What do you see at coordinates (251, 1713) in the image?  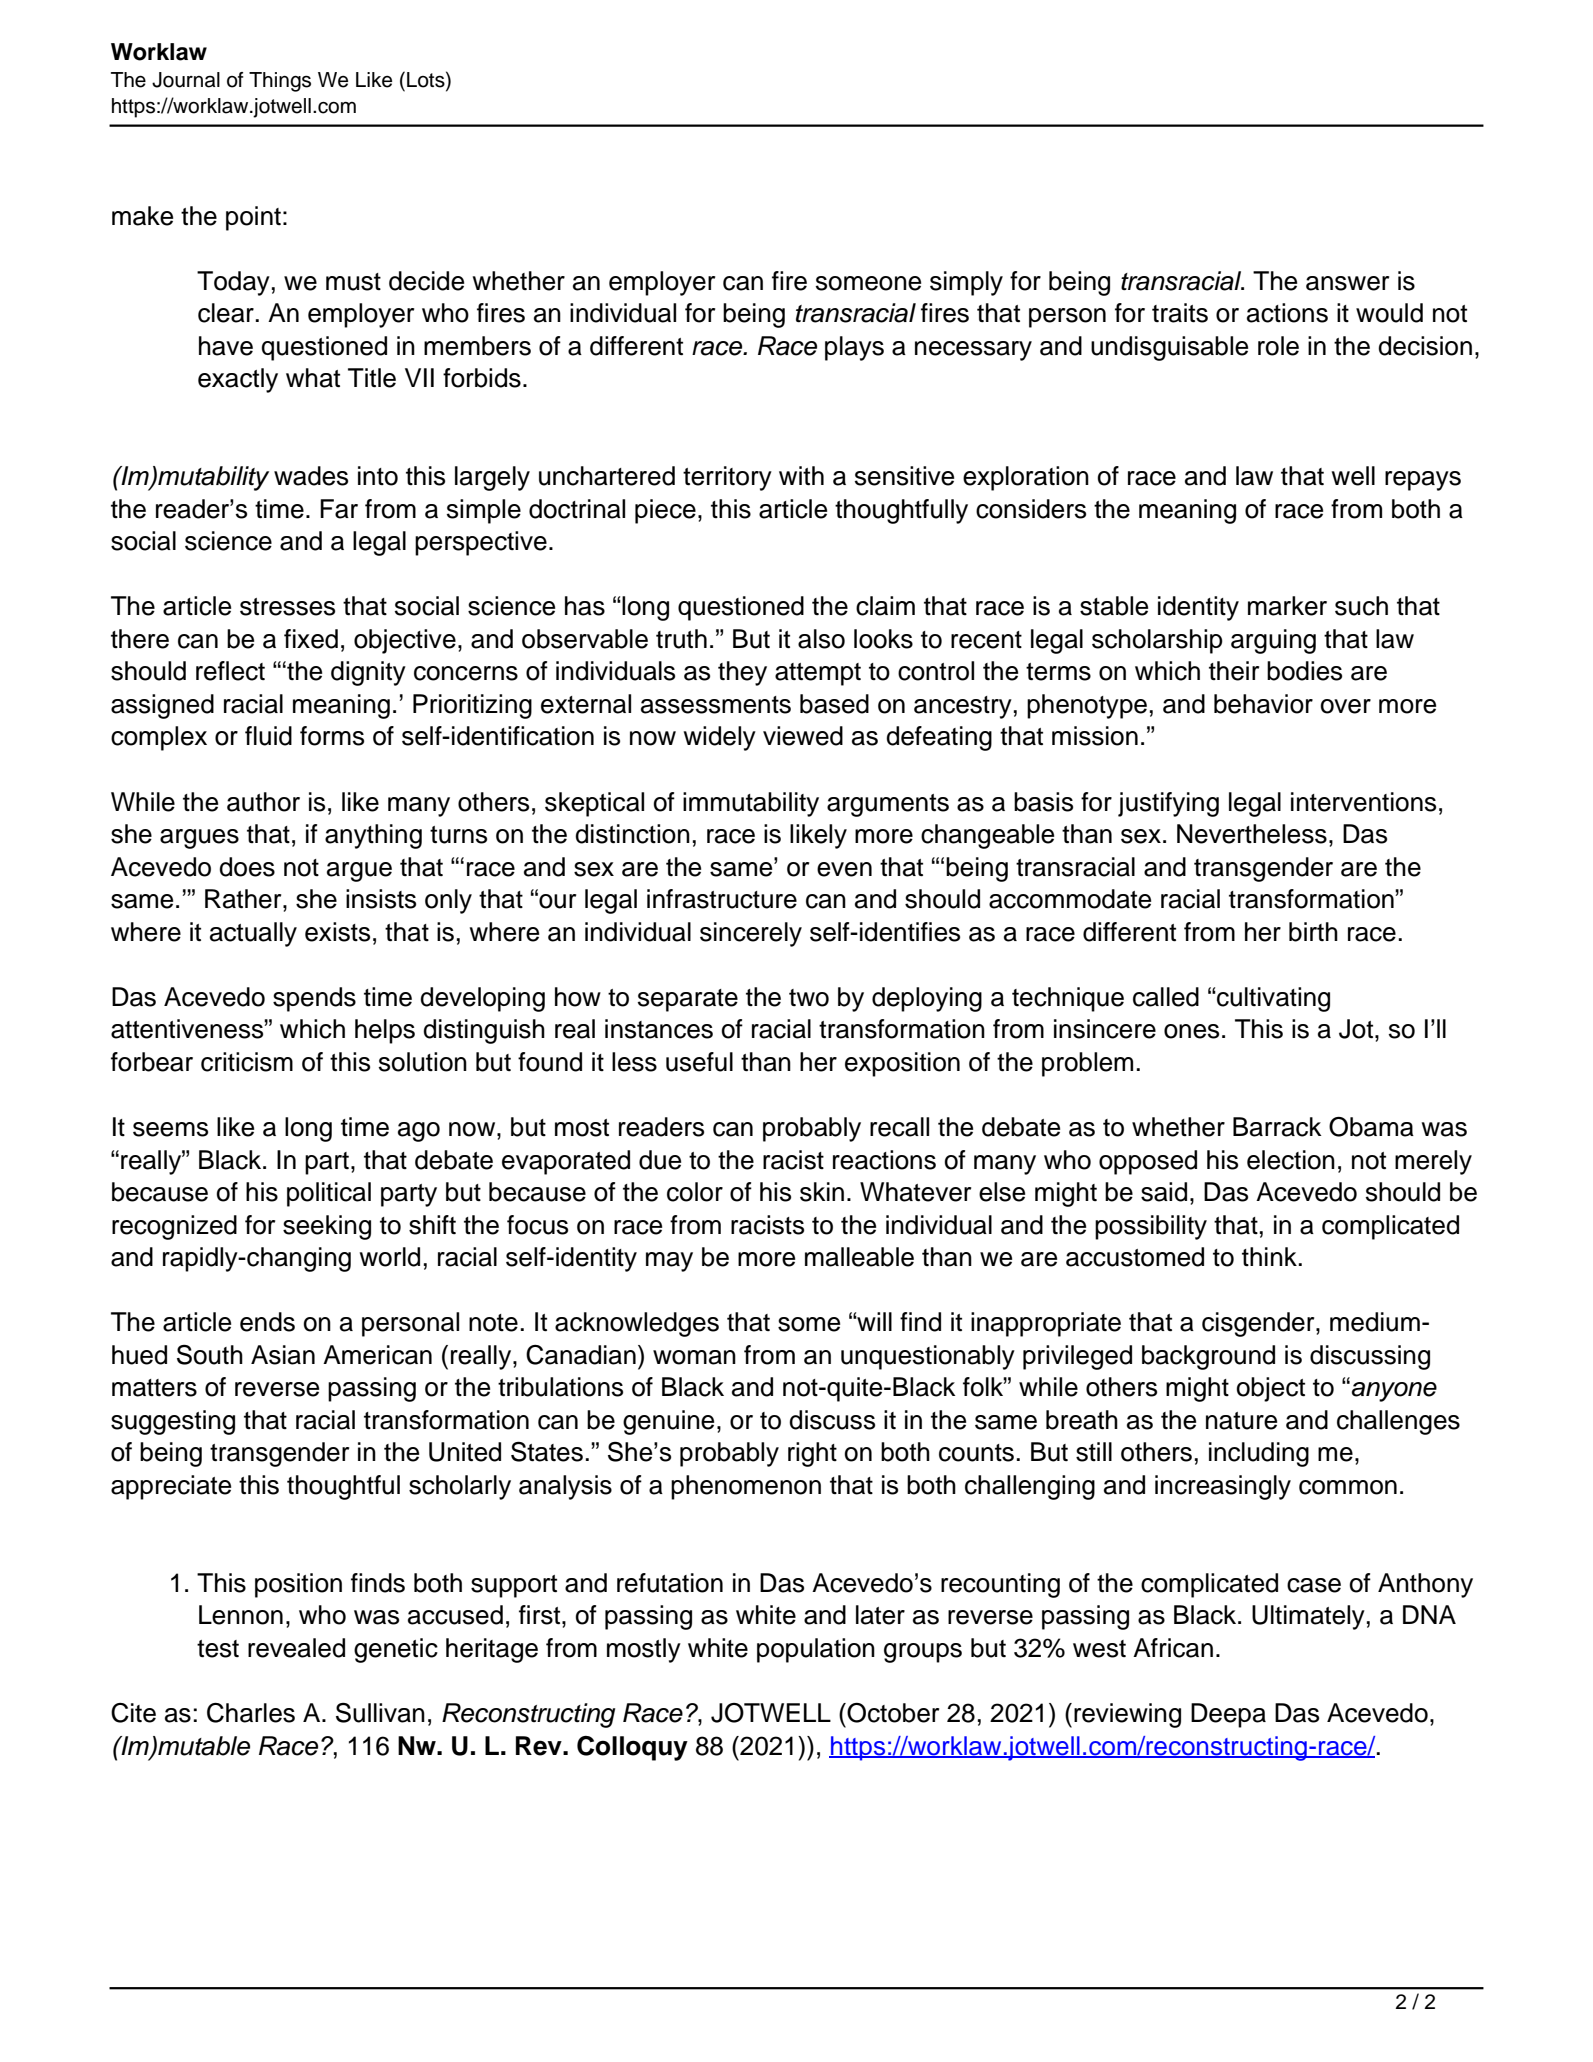 I see `Charles` at bounding box center [251, 1713].
